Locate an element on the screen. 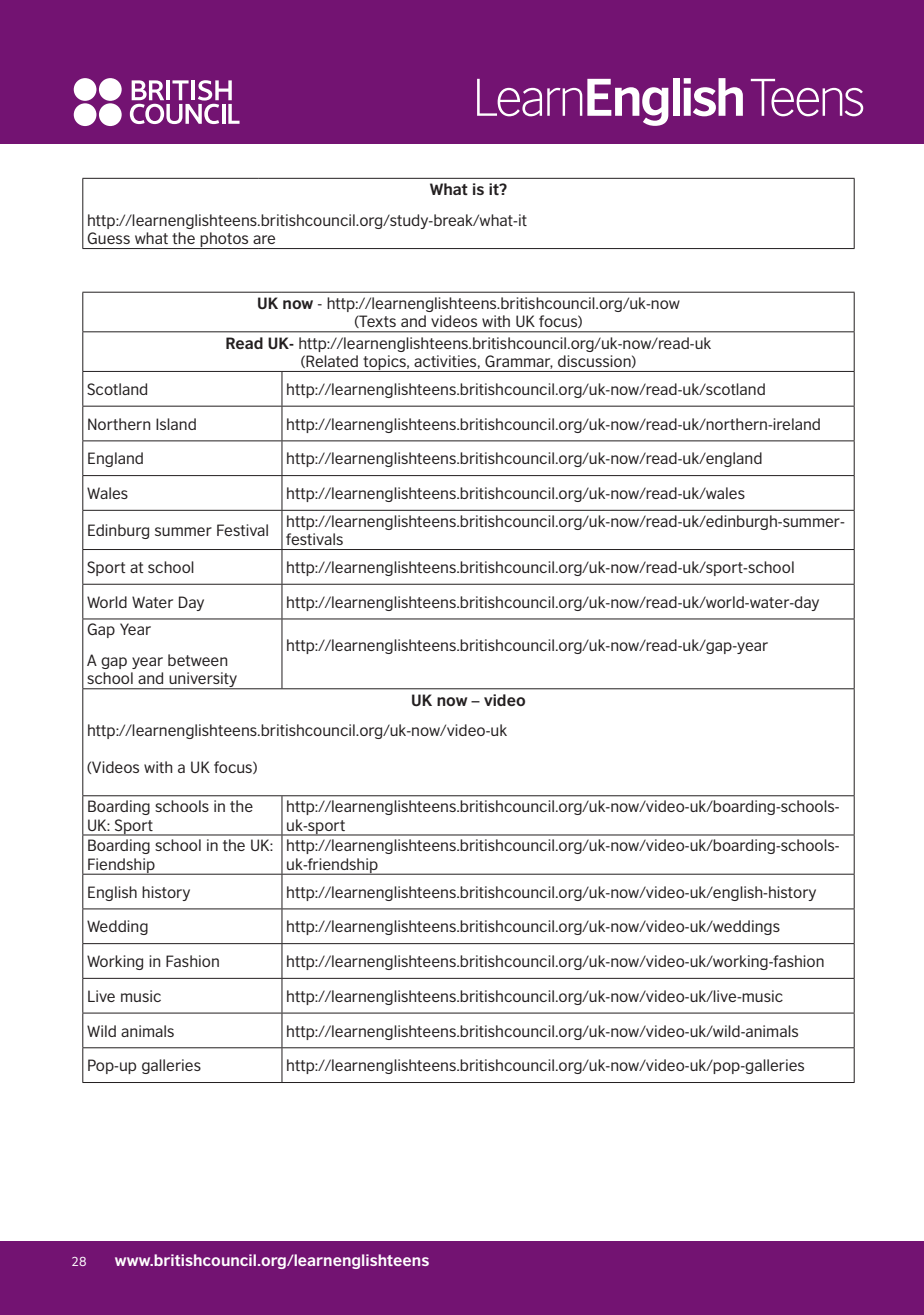 Image resolution: width=924 pixels, height=1315 pixels. photos is located at coordinates (225, 240).
